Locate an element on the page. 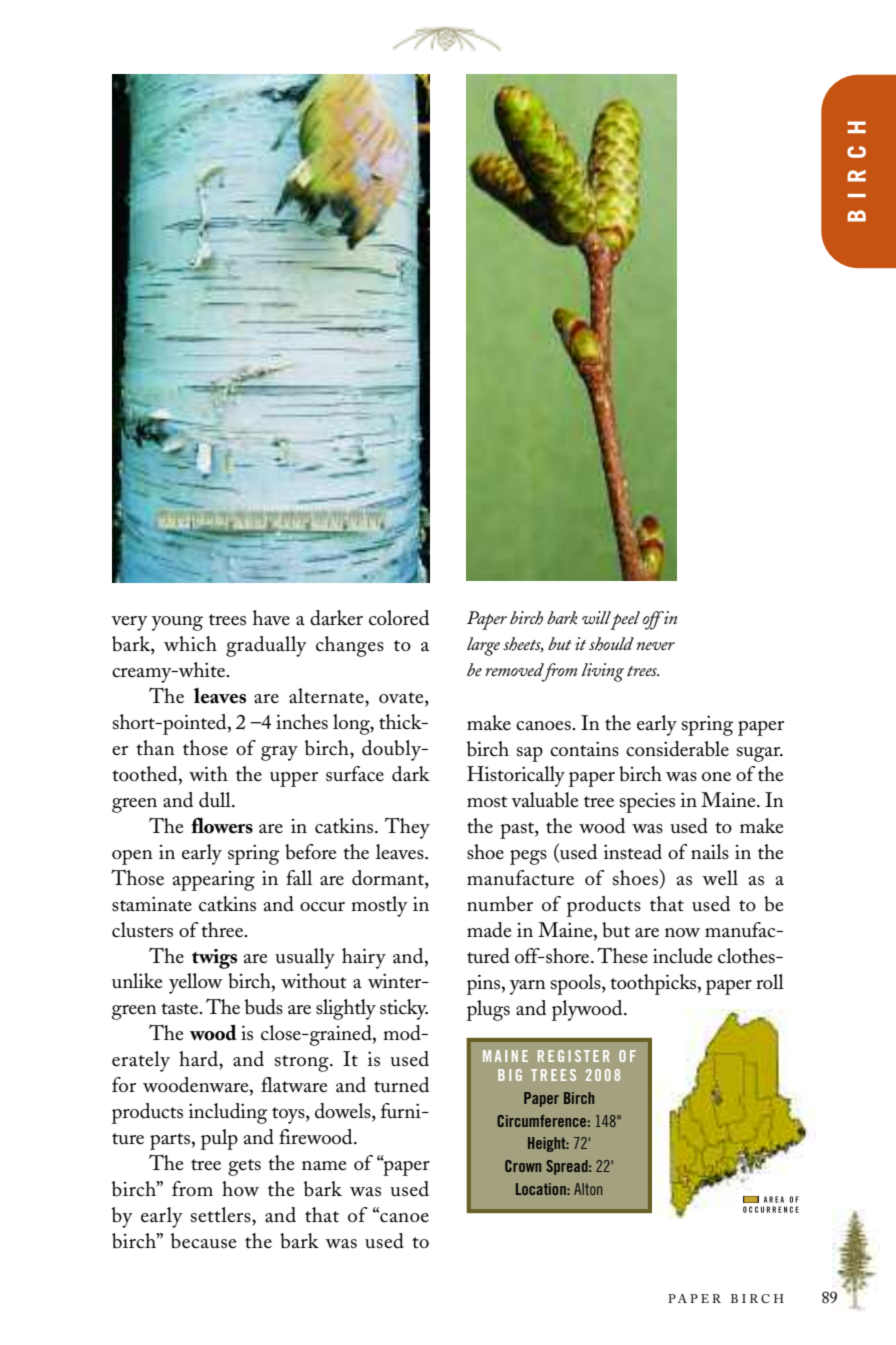 The height and width of the page is (1345, 896). made is located at coordinates (489, 930).
